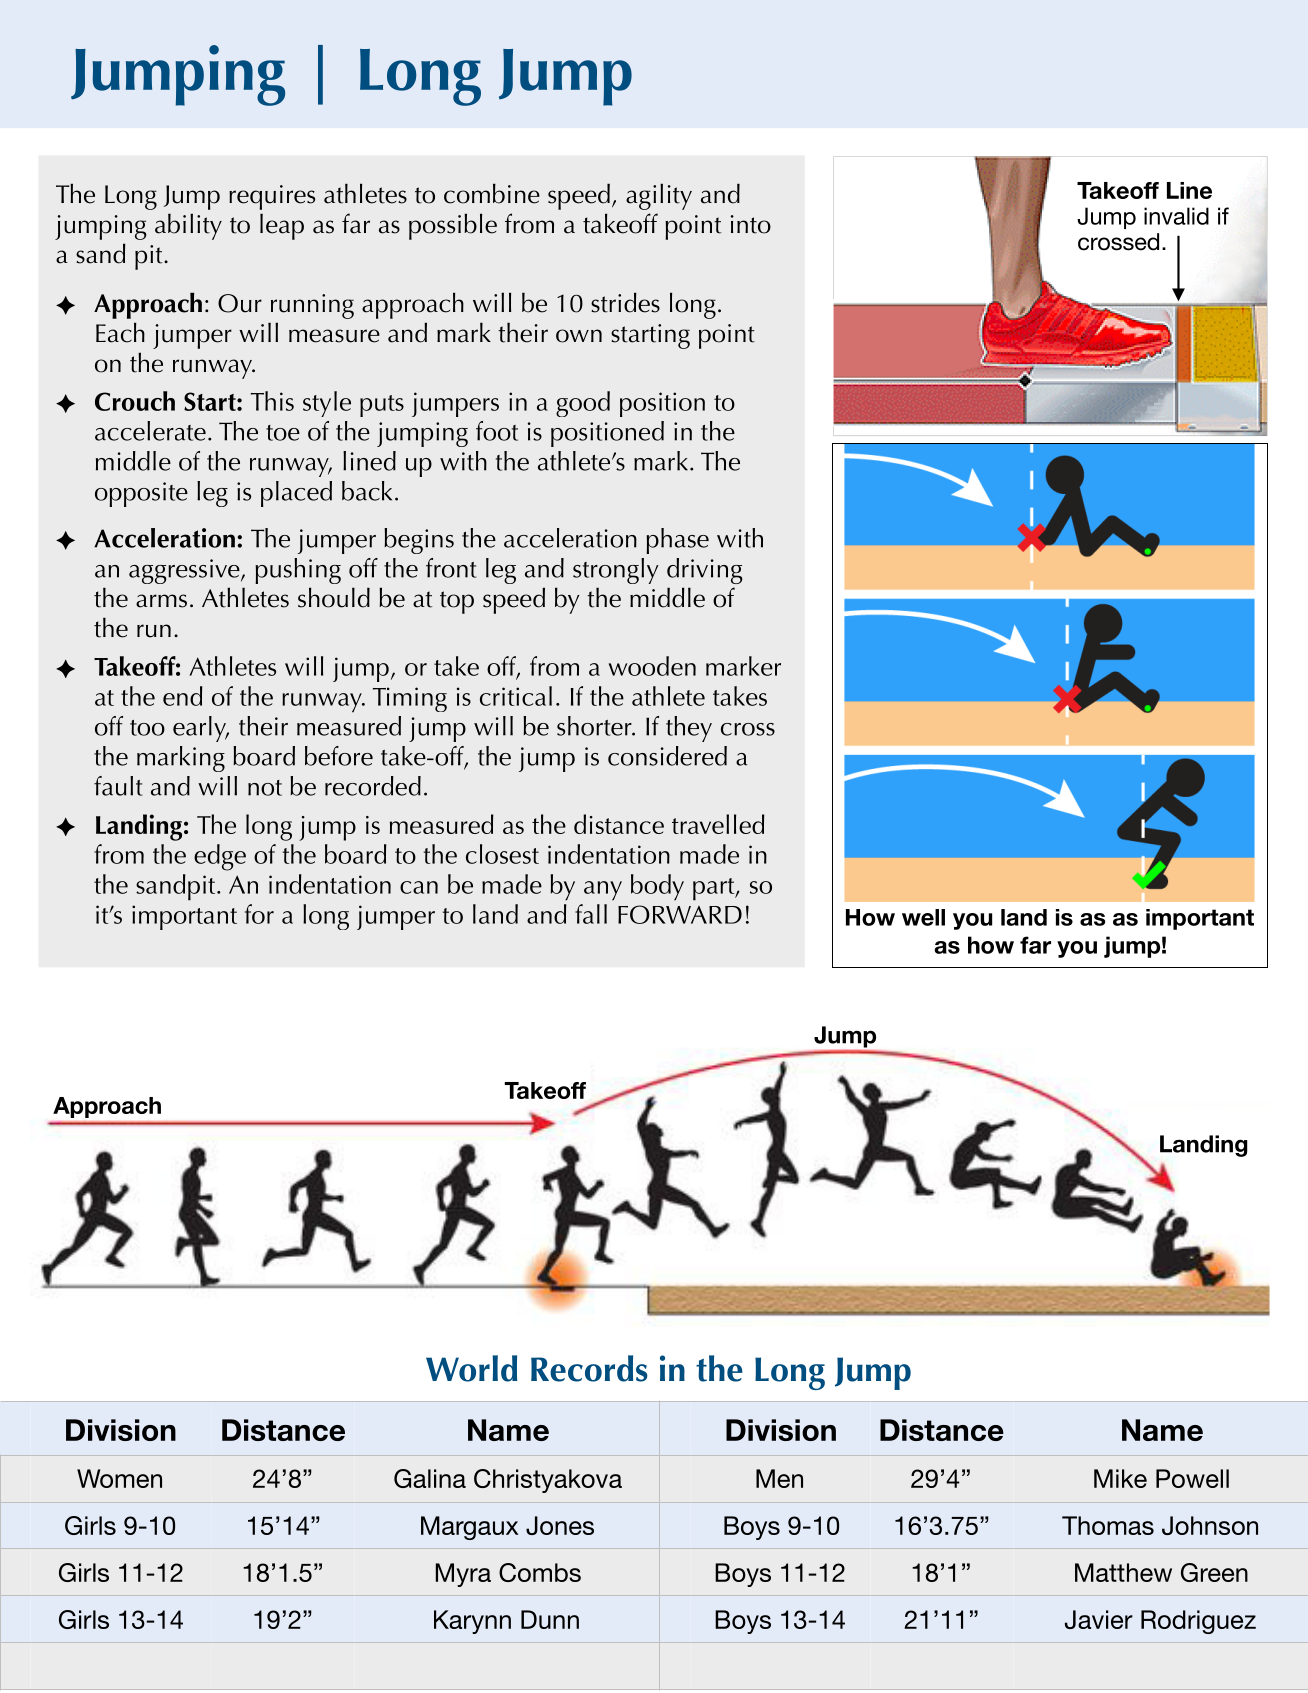 This screenshot has width=1308, height=1693. What do you see at coordinates (689, 729) in the screenshot?
I see `they` at bounding box center [689, 729].
